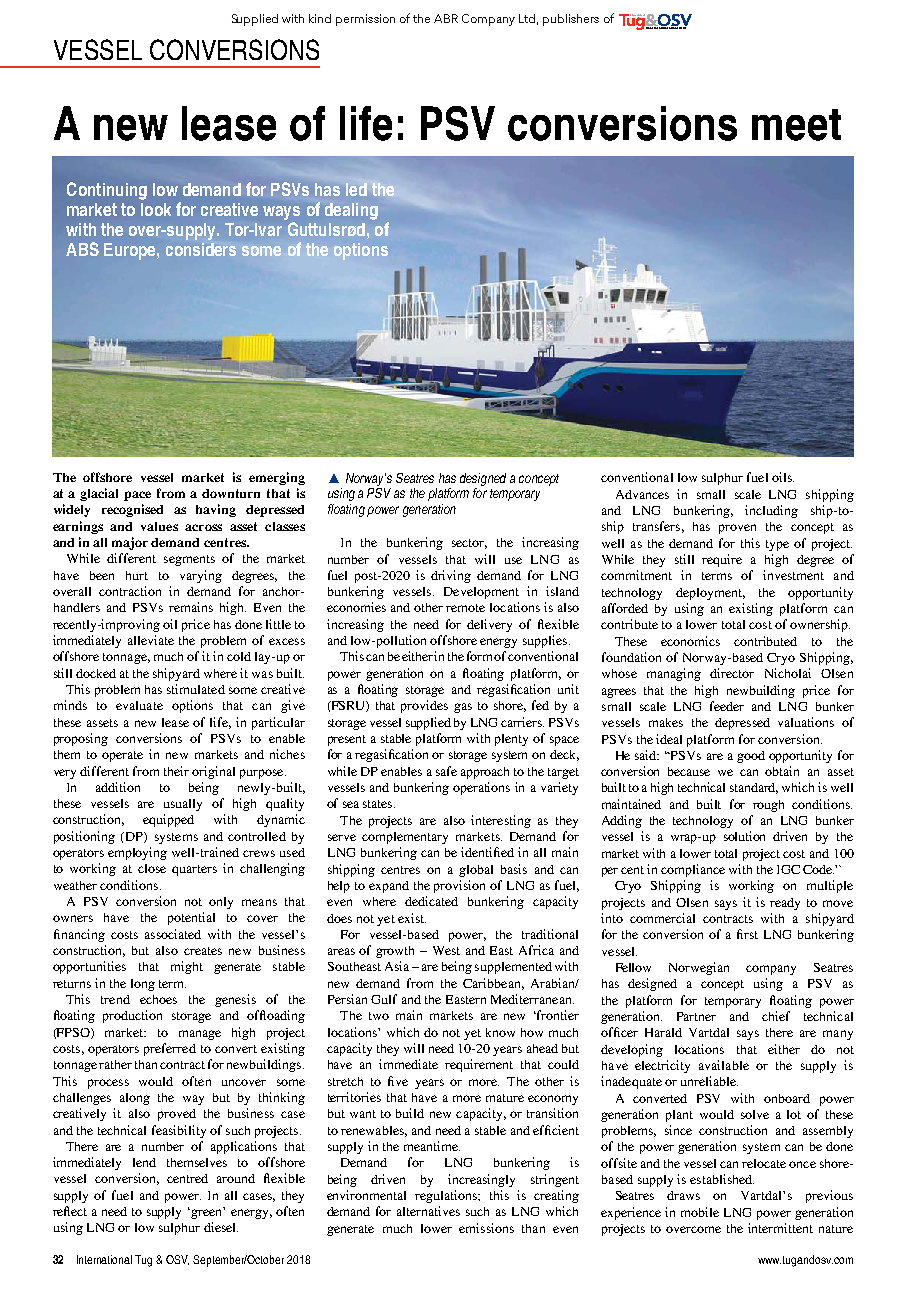 Image resolution: width=924 pixels, height=1308 pixels. Describe the element at coordinates (431, 901) in the image. I see `dedicated` at that location.
